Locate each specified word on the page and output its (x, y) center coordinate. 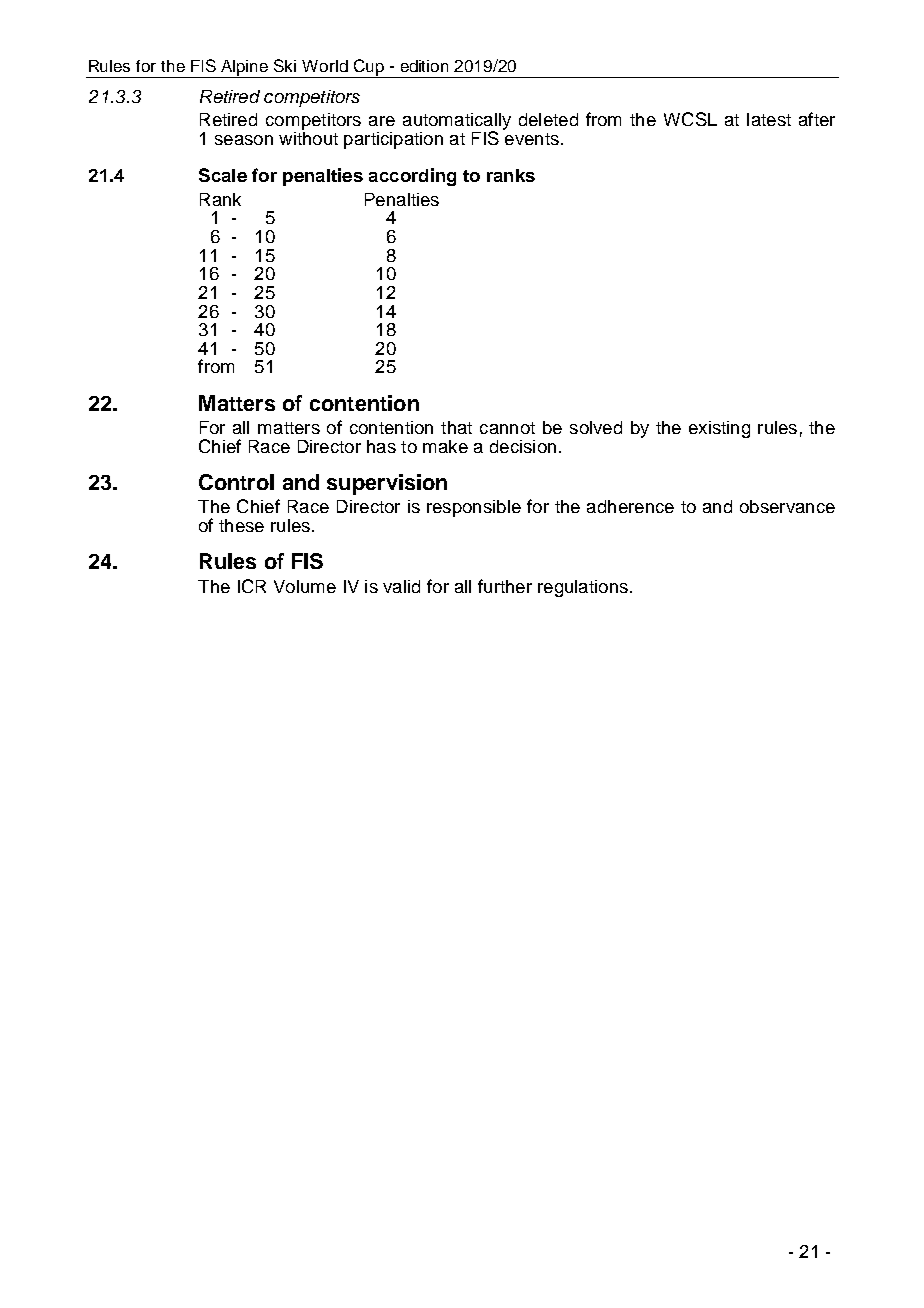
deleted (548, 119)
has (381, 446)
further (505, 586)
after (817, 119)
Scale (223, 175)
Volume (305, 586)
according (412, 177)
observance (787, 506)
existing (719, 429)
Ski (285, 65)
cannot (507, 428)
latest (769, 119)
